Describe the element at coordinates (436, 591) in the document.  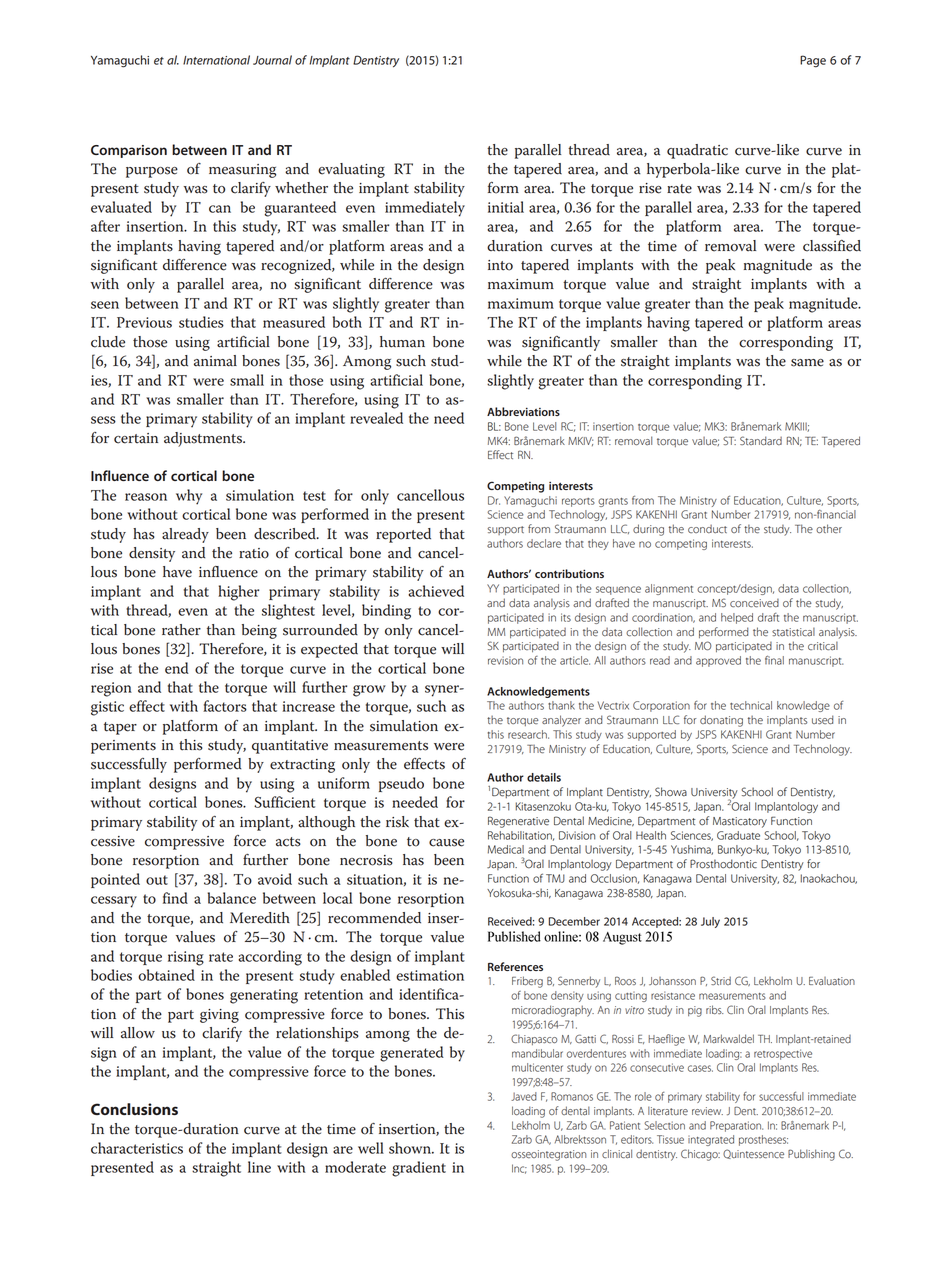
I see `achieved` at that location.
